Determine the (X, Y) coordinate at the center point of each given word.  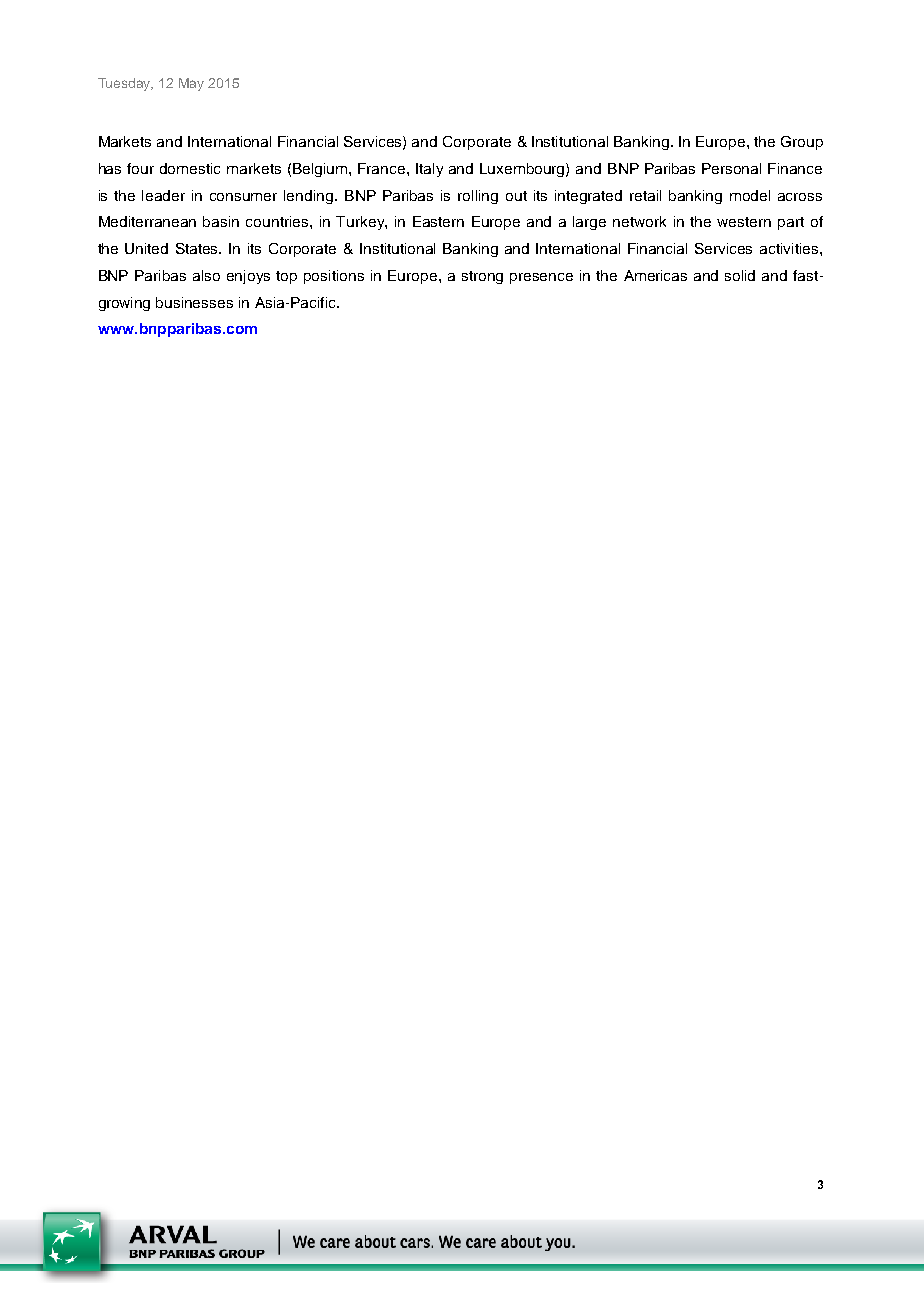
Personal (731, 168)
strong (482, 277)
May (191, 84)
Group (802, 143)
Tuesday (125, 84)
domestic (190, 168)
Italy (429, 170)
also (206, 275)
